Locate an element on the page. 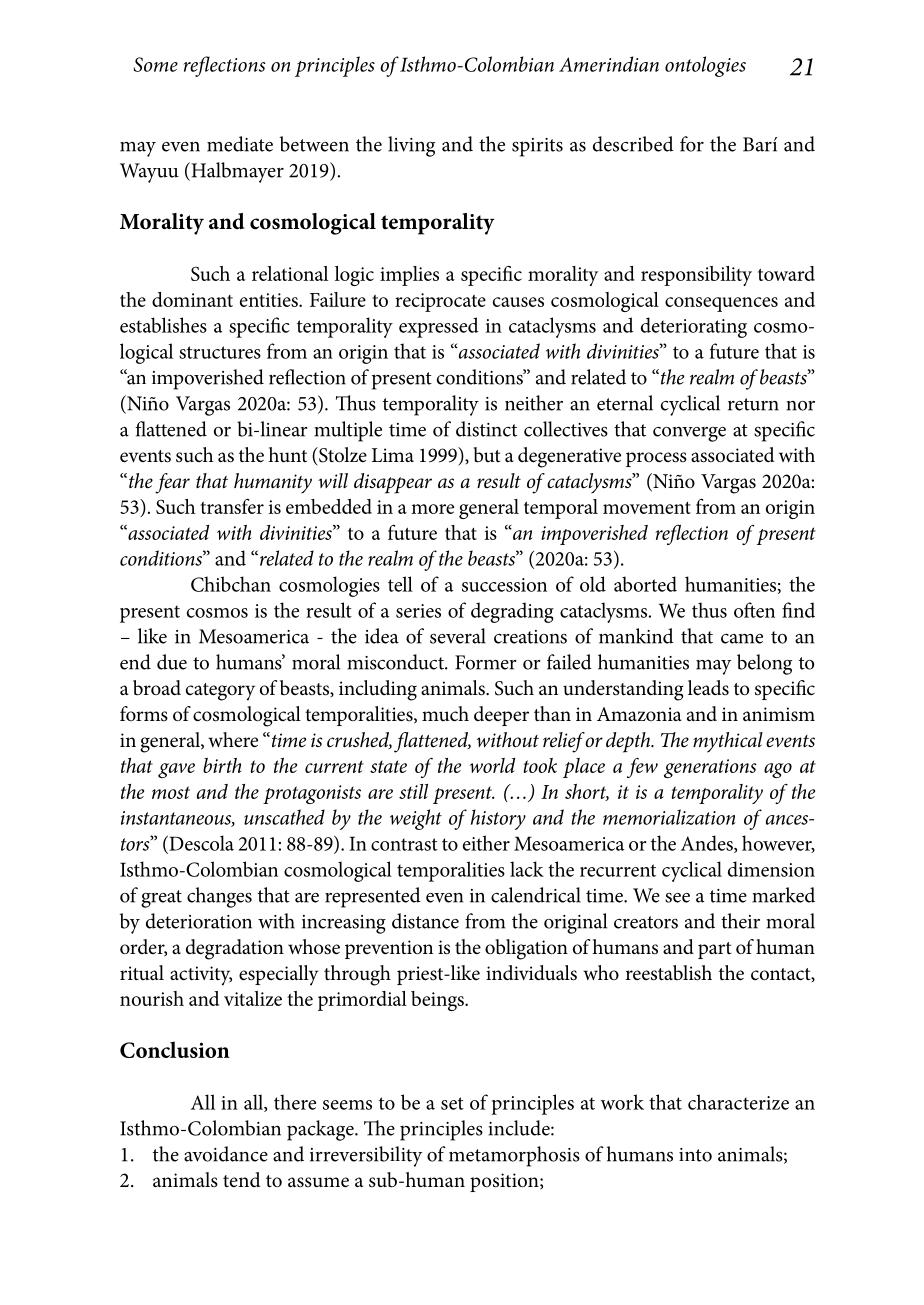  mediate is located at coordinates (240, 144).
